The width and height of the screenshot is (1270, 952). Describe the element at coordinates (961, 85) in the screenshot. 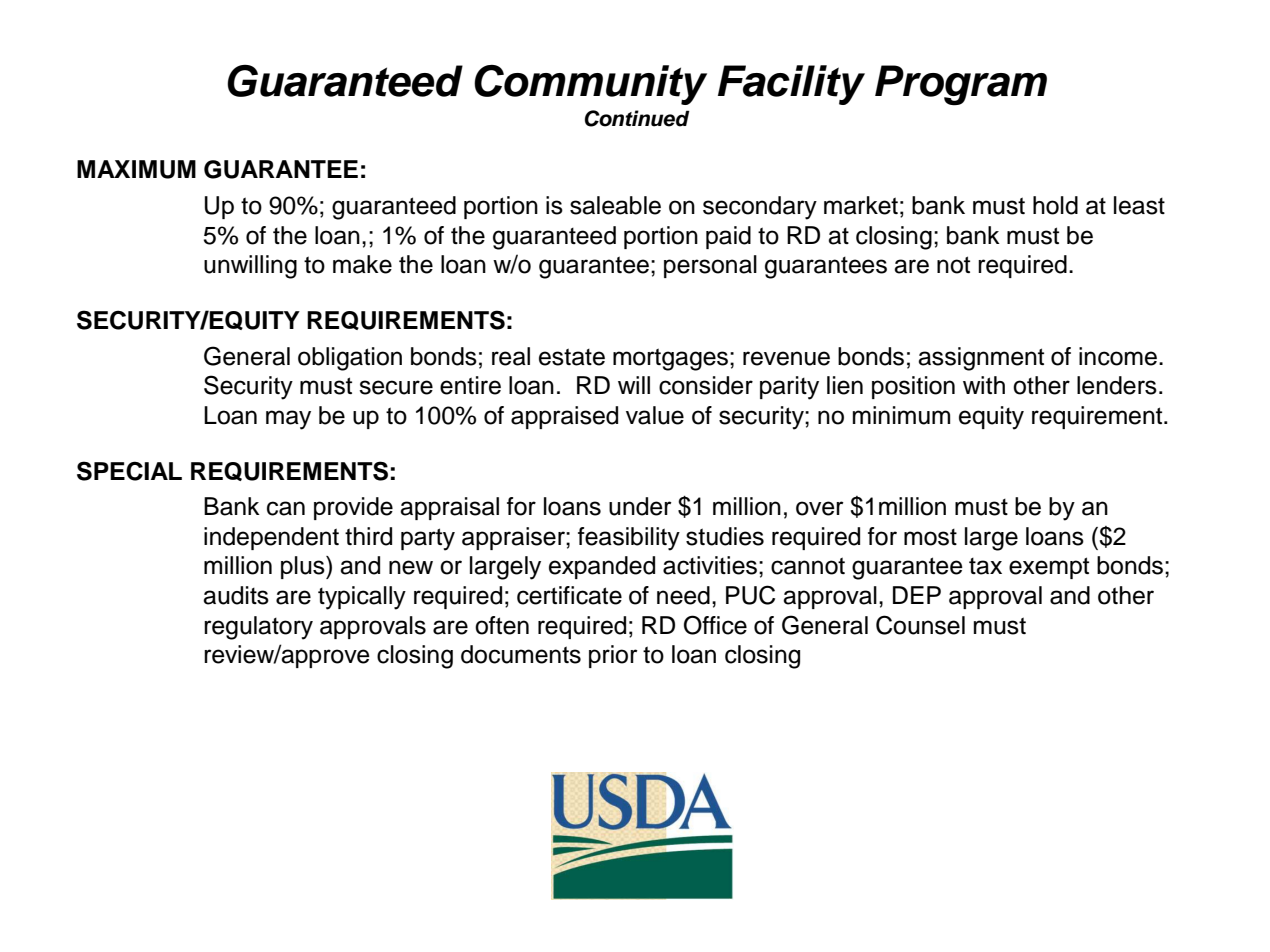

I see `Program` at that location.
